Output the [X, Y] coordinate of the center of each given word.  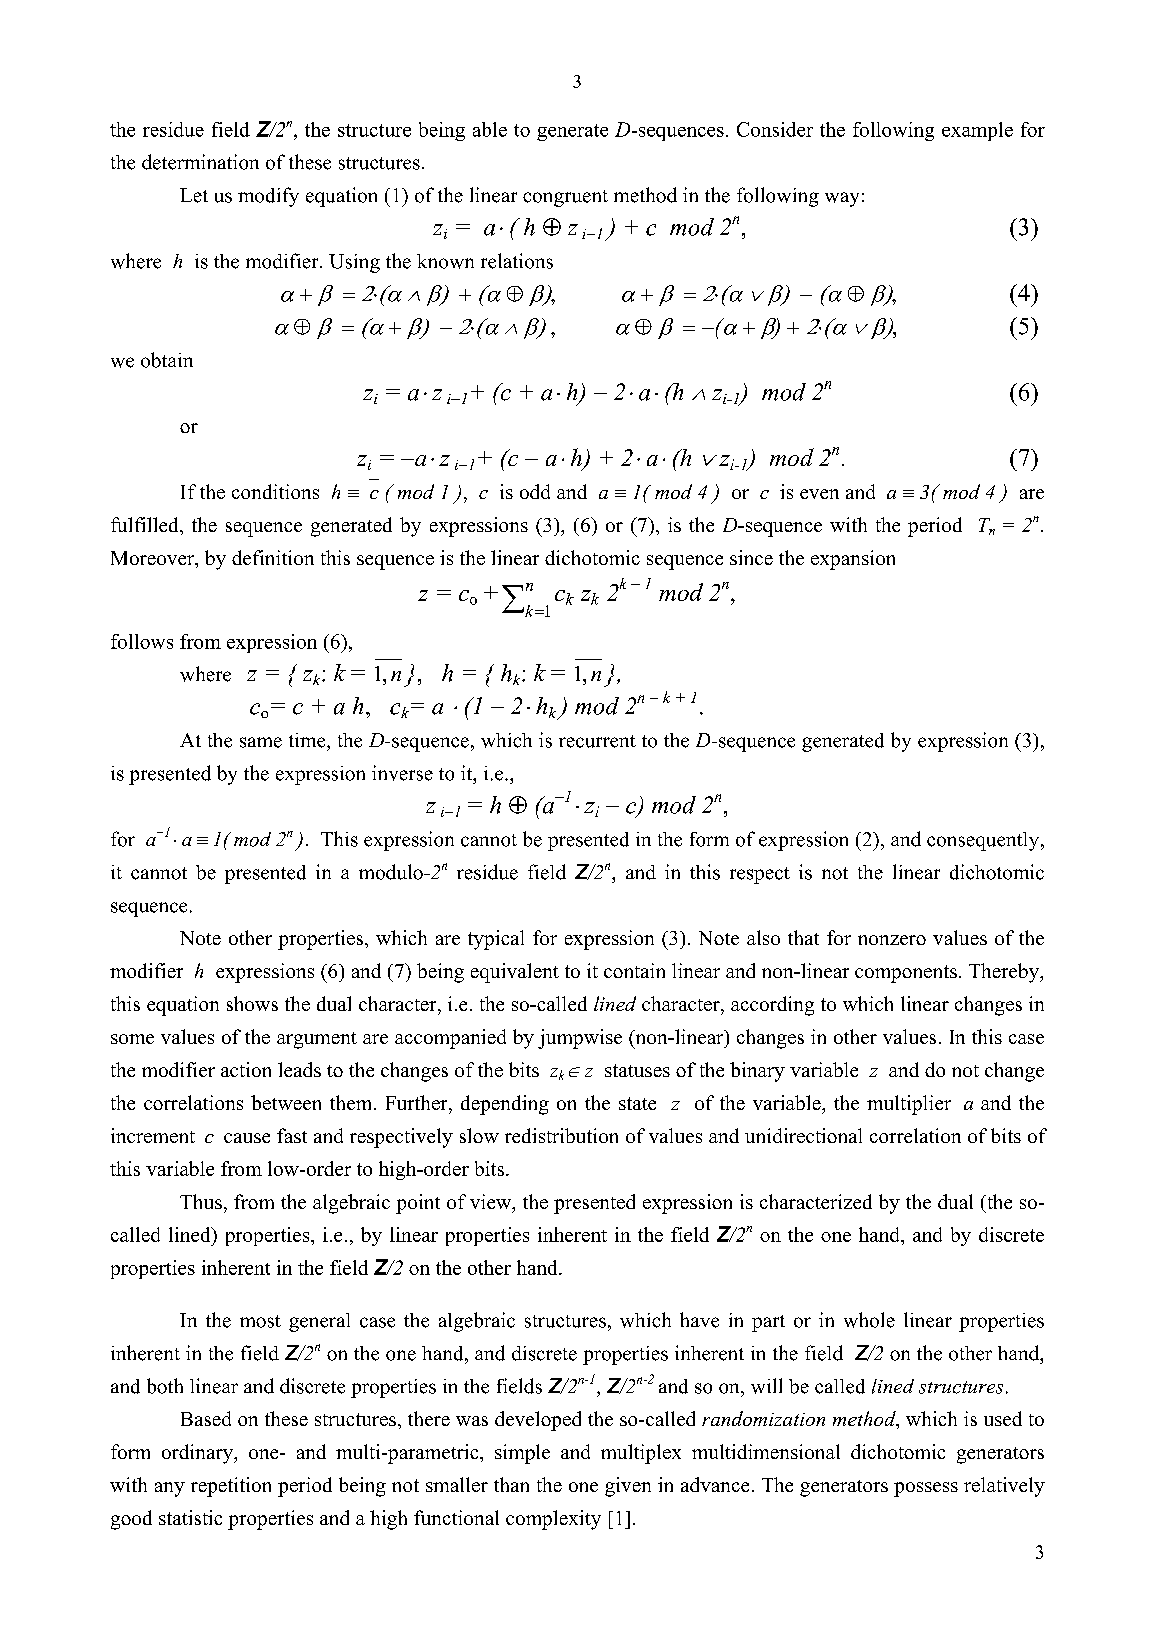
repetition [231, 1487]
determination [200, 162]
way [842, 199]
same [261, 742]
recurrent [597, 741]
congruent [565, 198]
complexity [553, 1520]
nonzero [892, 940]
